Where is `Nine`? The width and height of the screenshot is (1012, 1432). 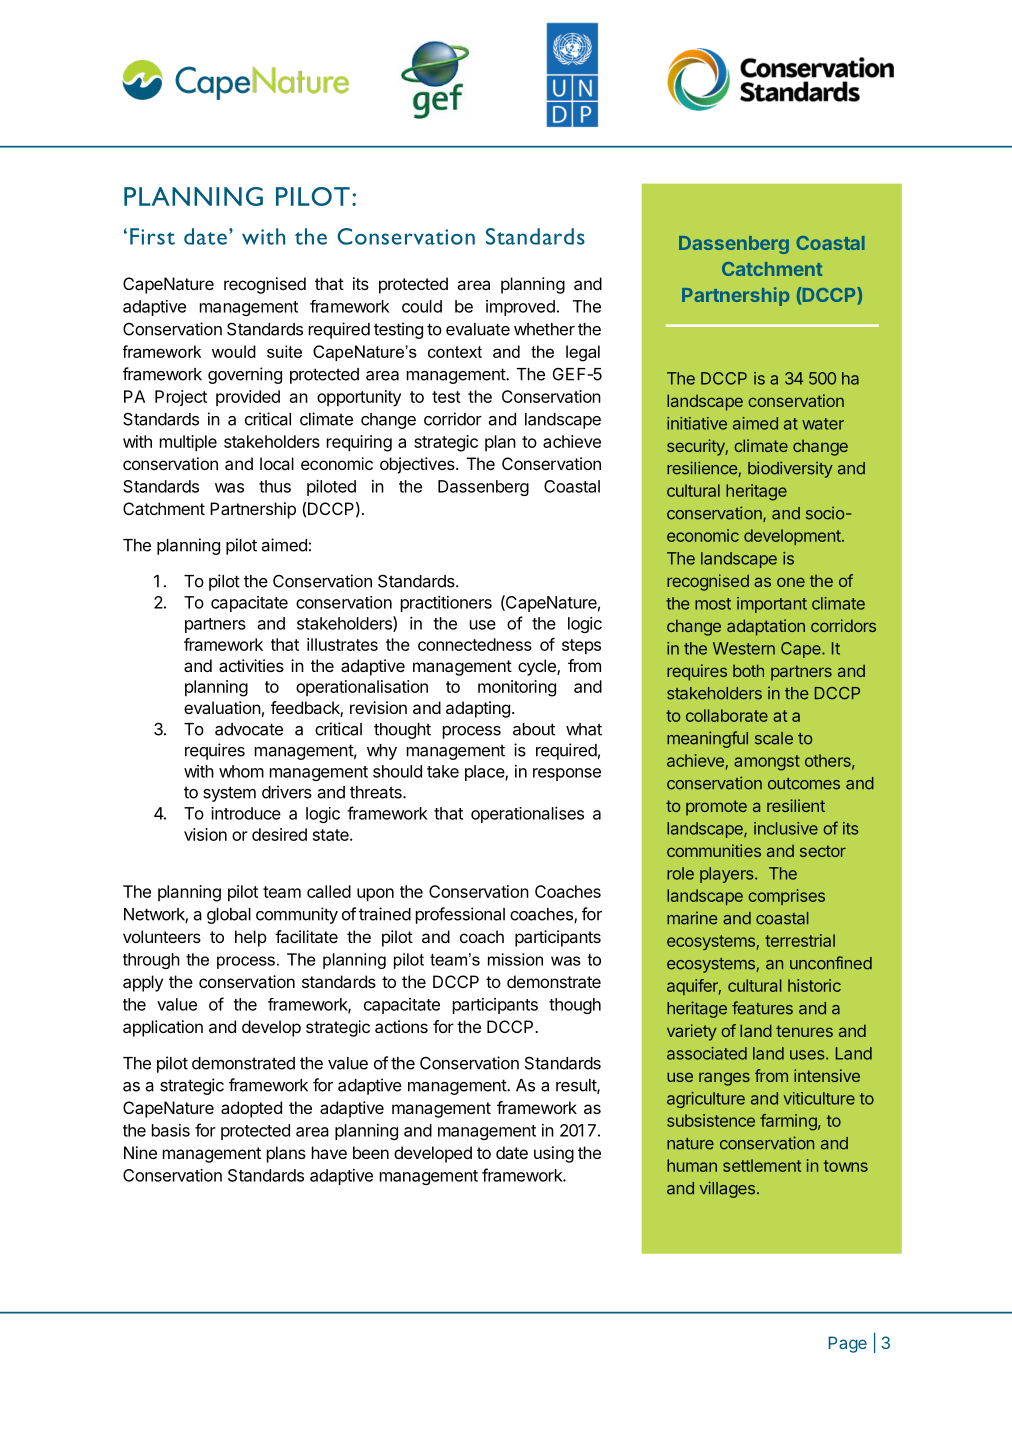 Nine is located at coordinates (140, 1152).
